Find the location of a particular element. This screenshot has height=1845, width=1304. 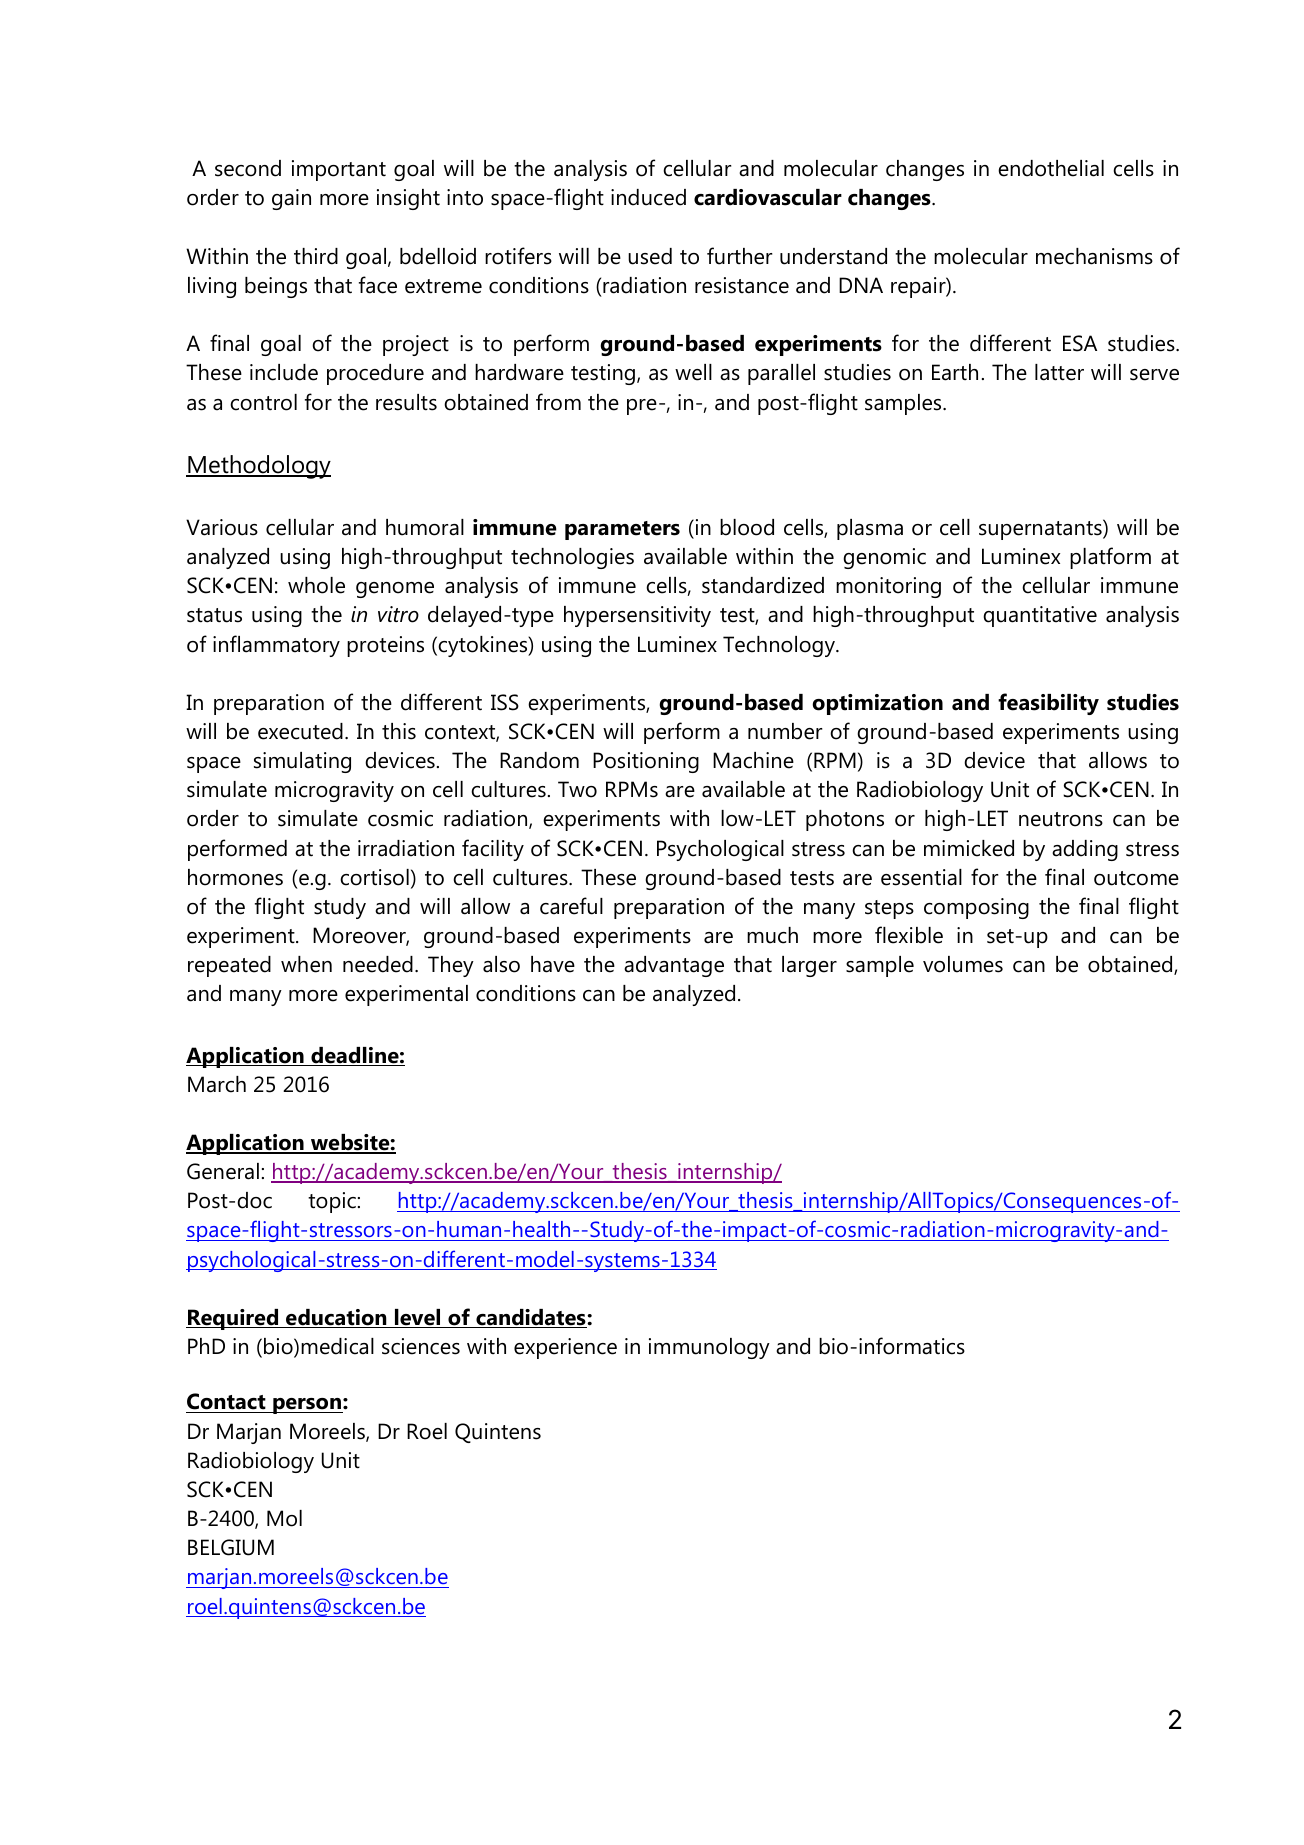

induced is located at coordinates (648, 197).
